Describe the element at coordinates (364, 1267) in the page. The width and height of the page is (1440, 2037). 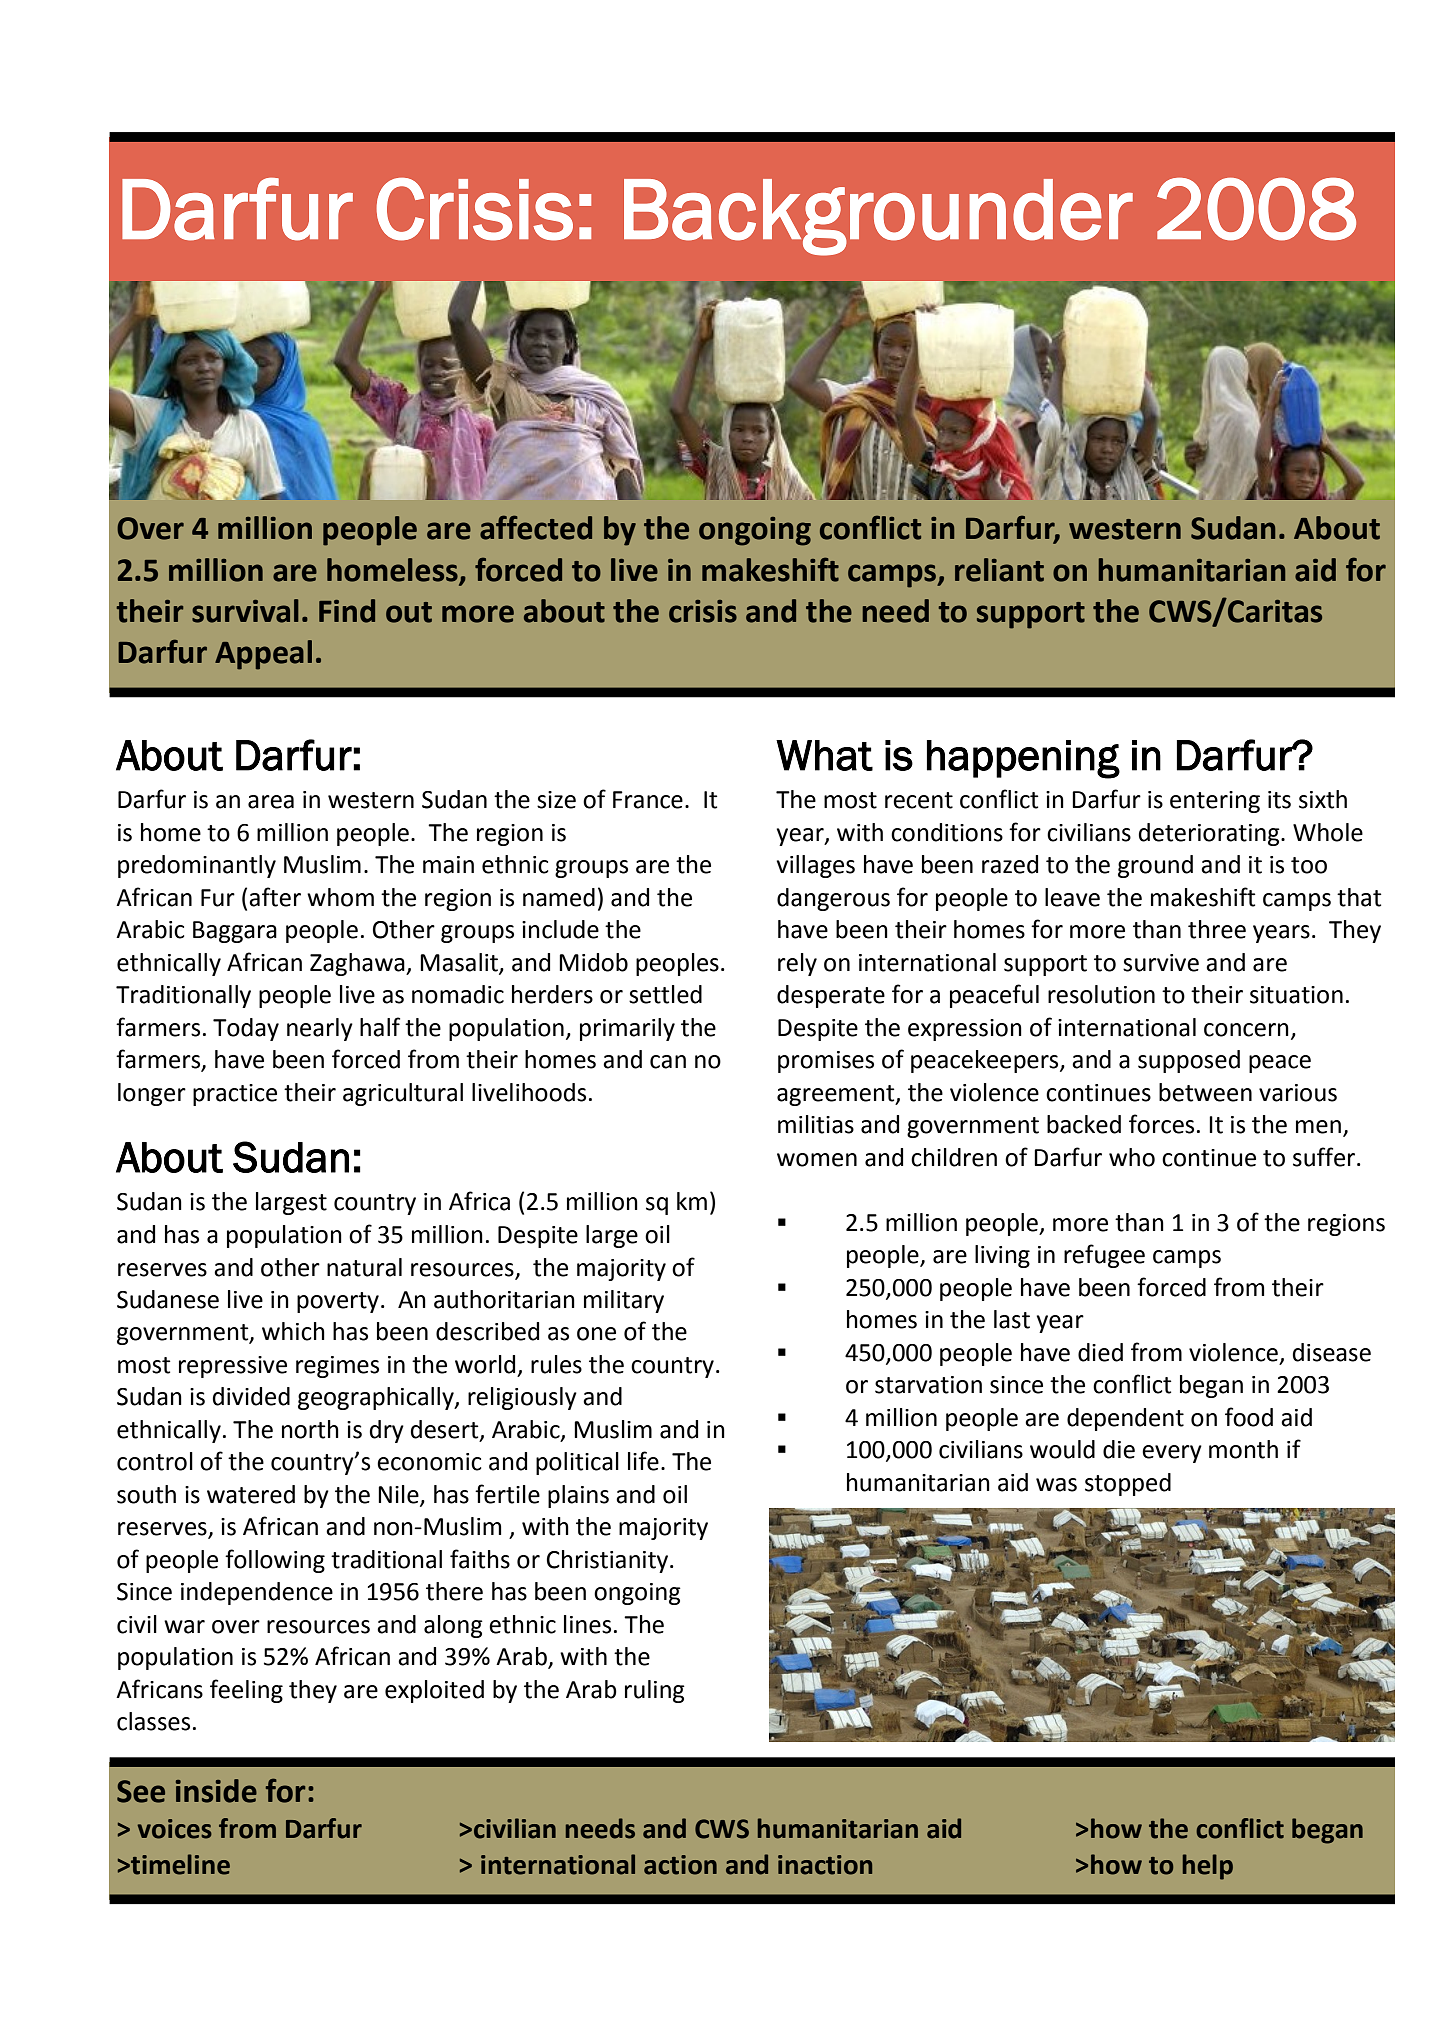
I see `natural` at that location.
